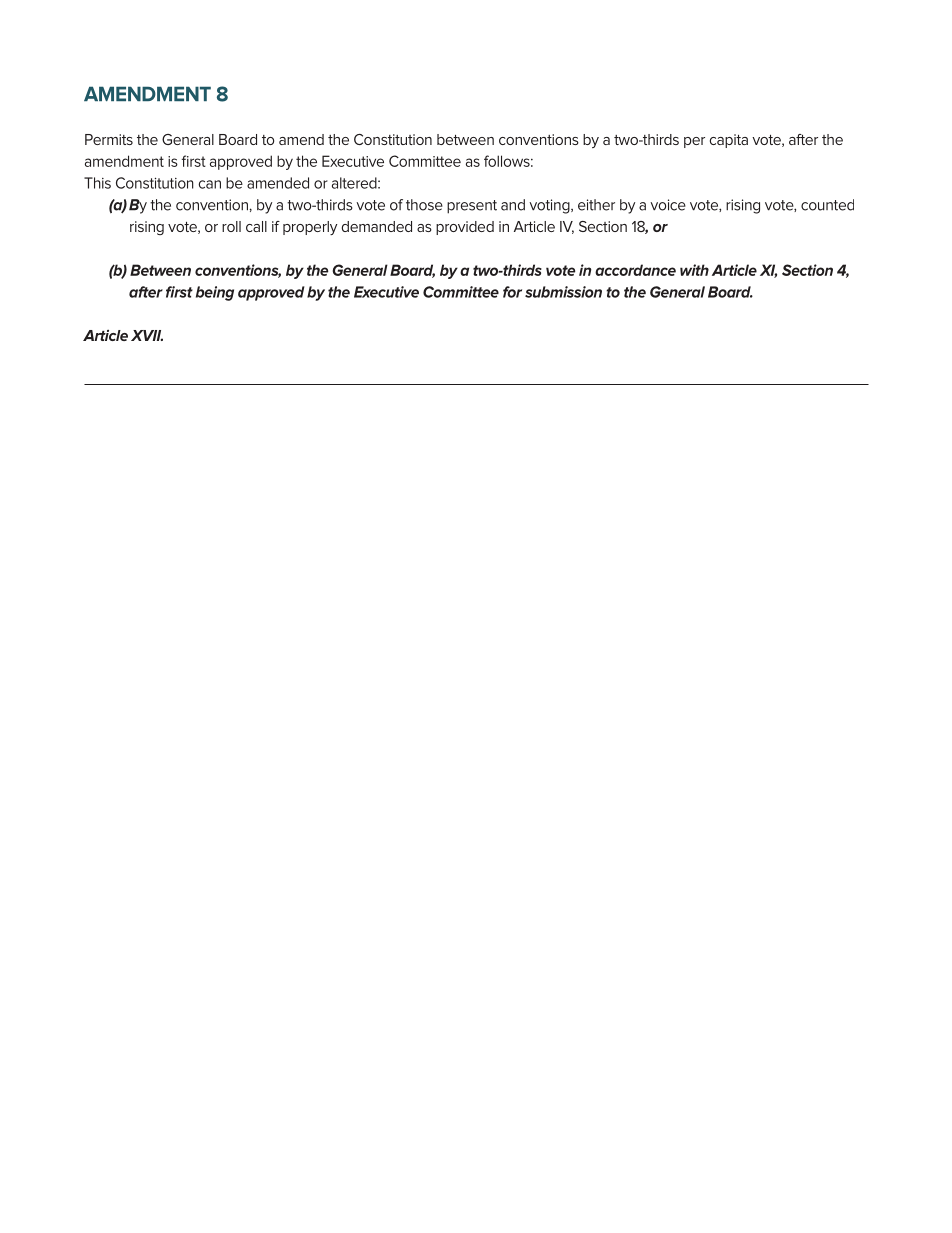 The height and width of the document is (1233, 952). Describe the element at coordinates (215, 293) in the document. I see `being` at that location.
